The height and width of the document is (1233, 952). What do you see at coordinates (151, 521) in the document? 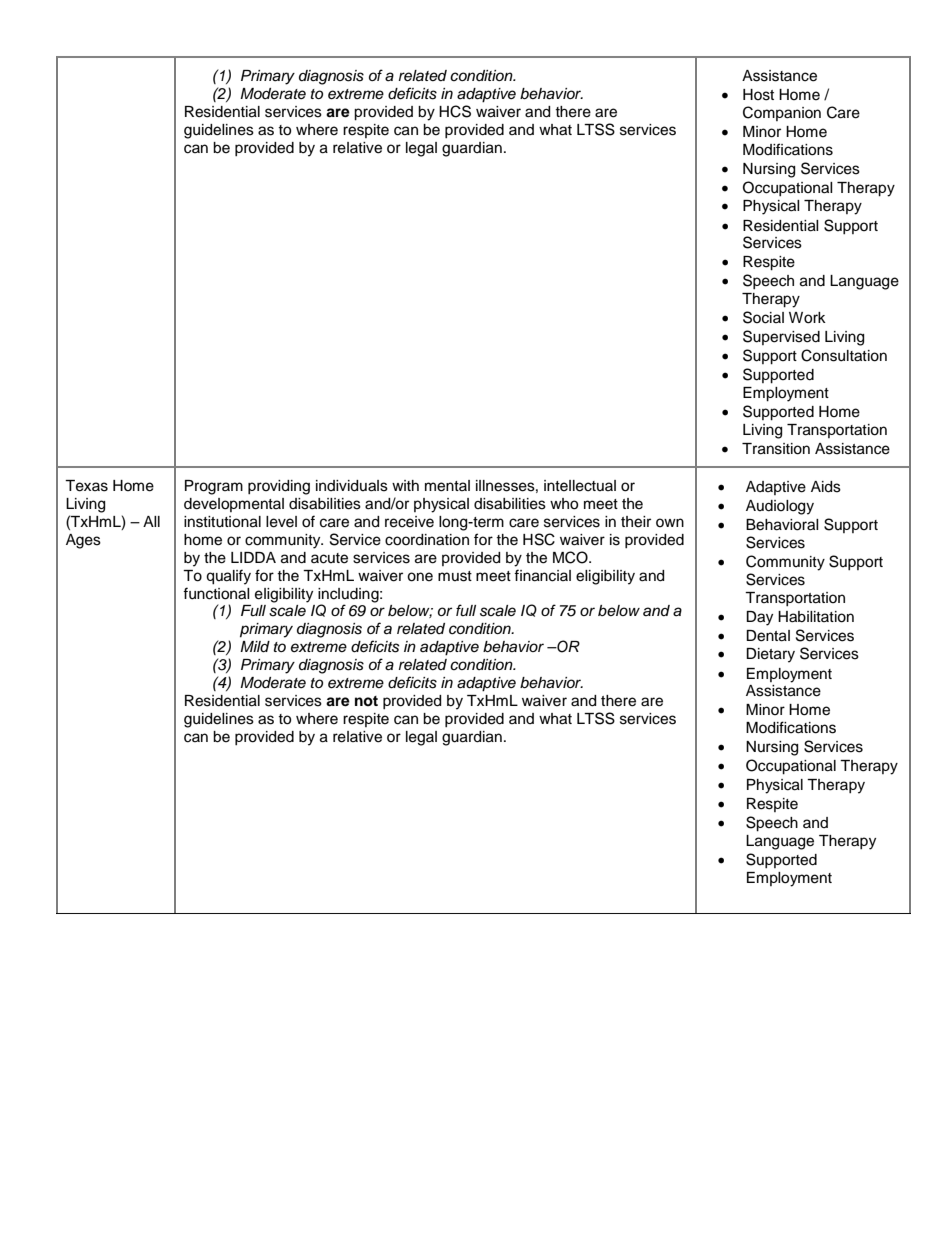
I see `All` at bounding box center [151, 521].
